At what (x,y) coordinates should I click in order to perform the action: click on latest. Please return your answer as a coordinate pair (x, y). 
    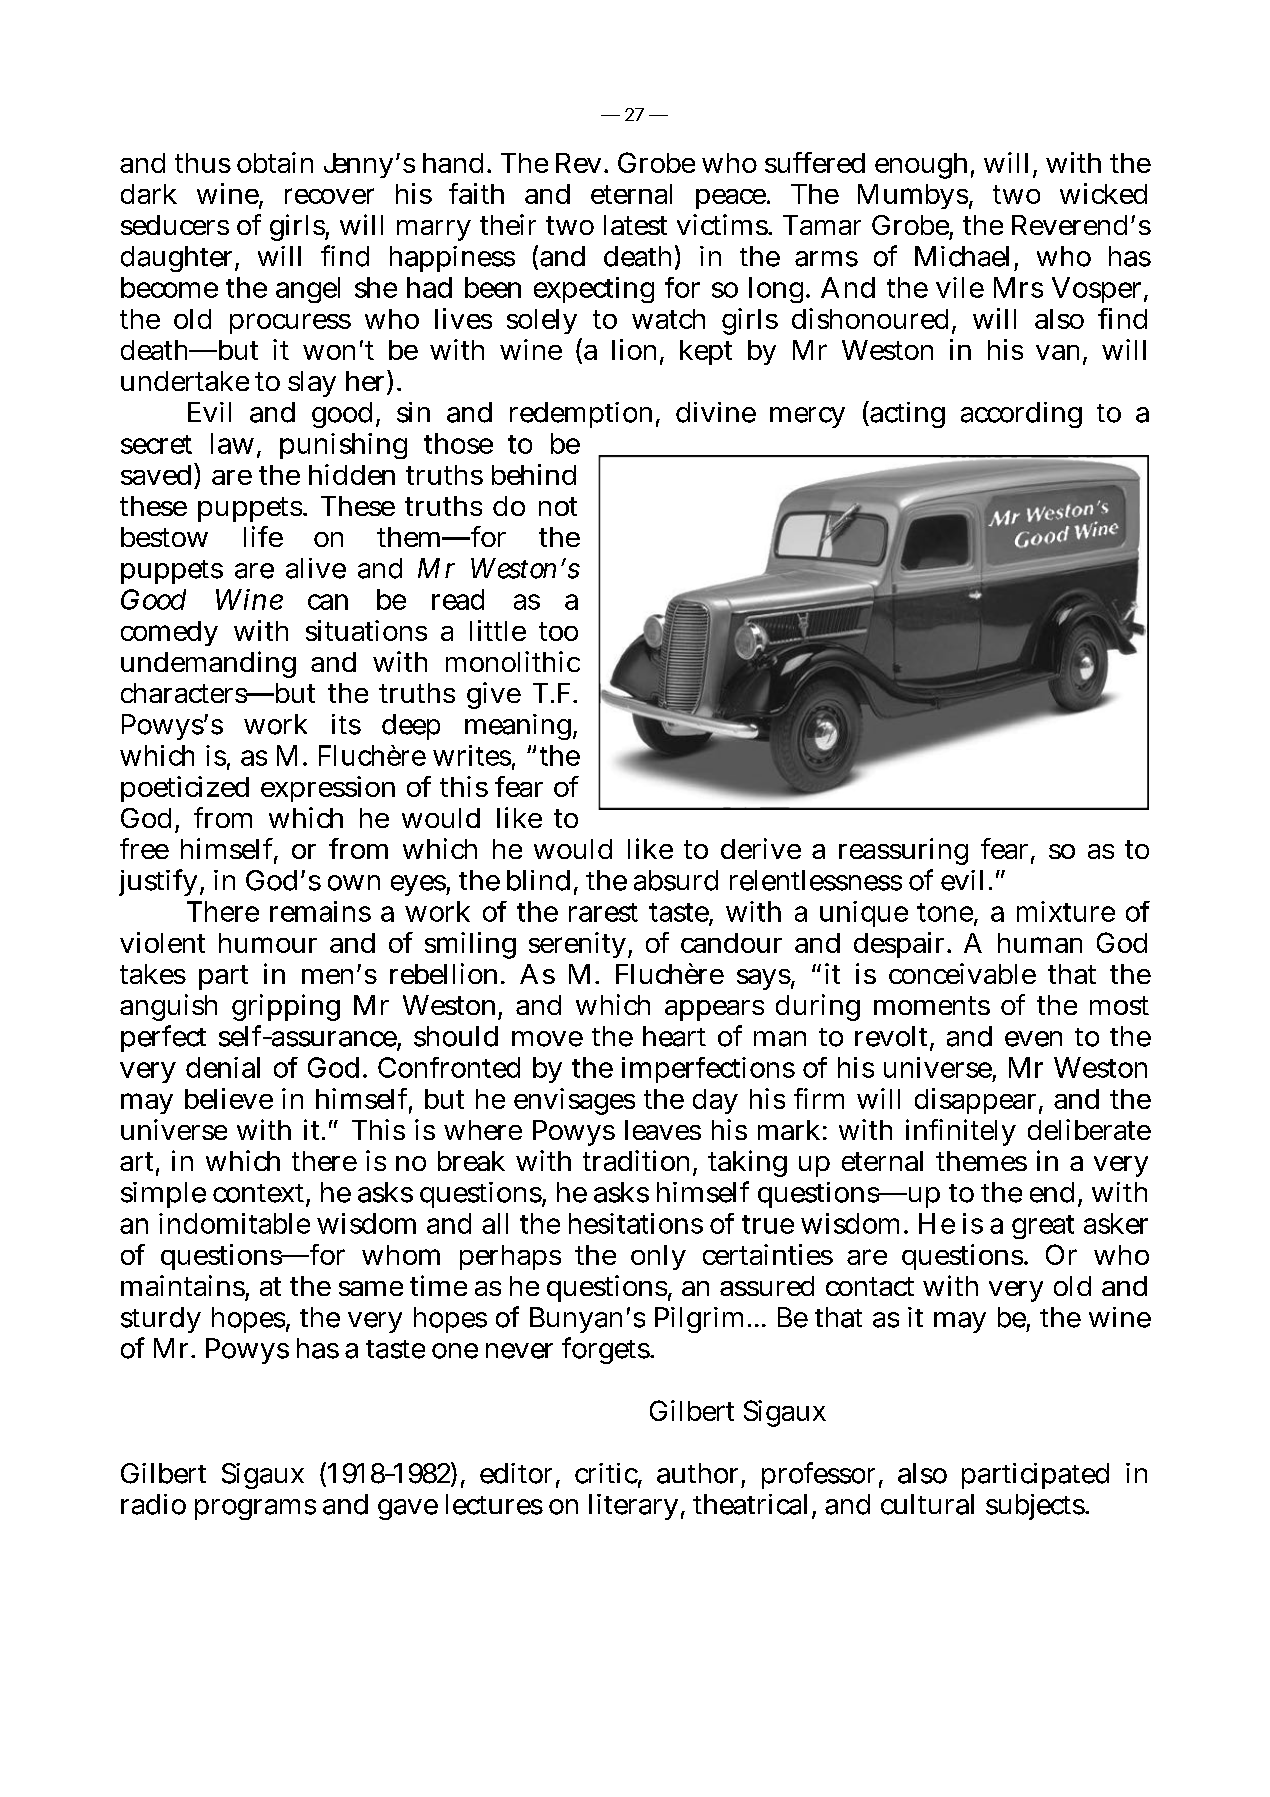
    Looking at the image, I should click on (635, 225).
